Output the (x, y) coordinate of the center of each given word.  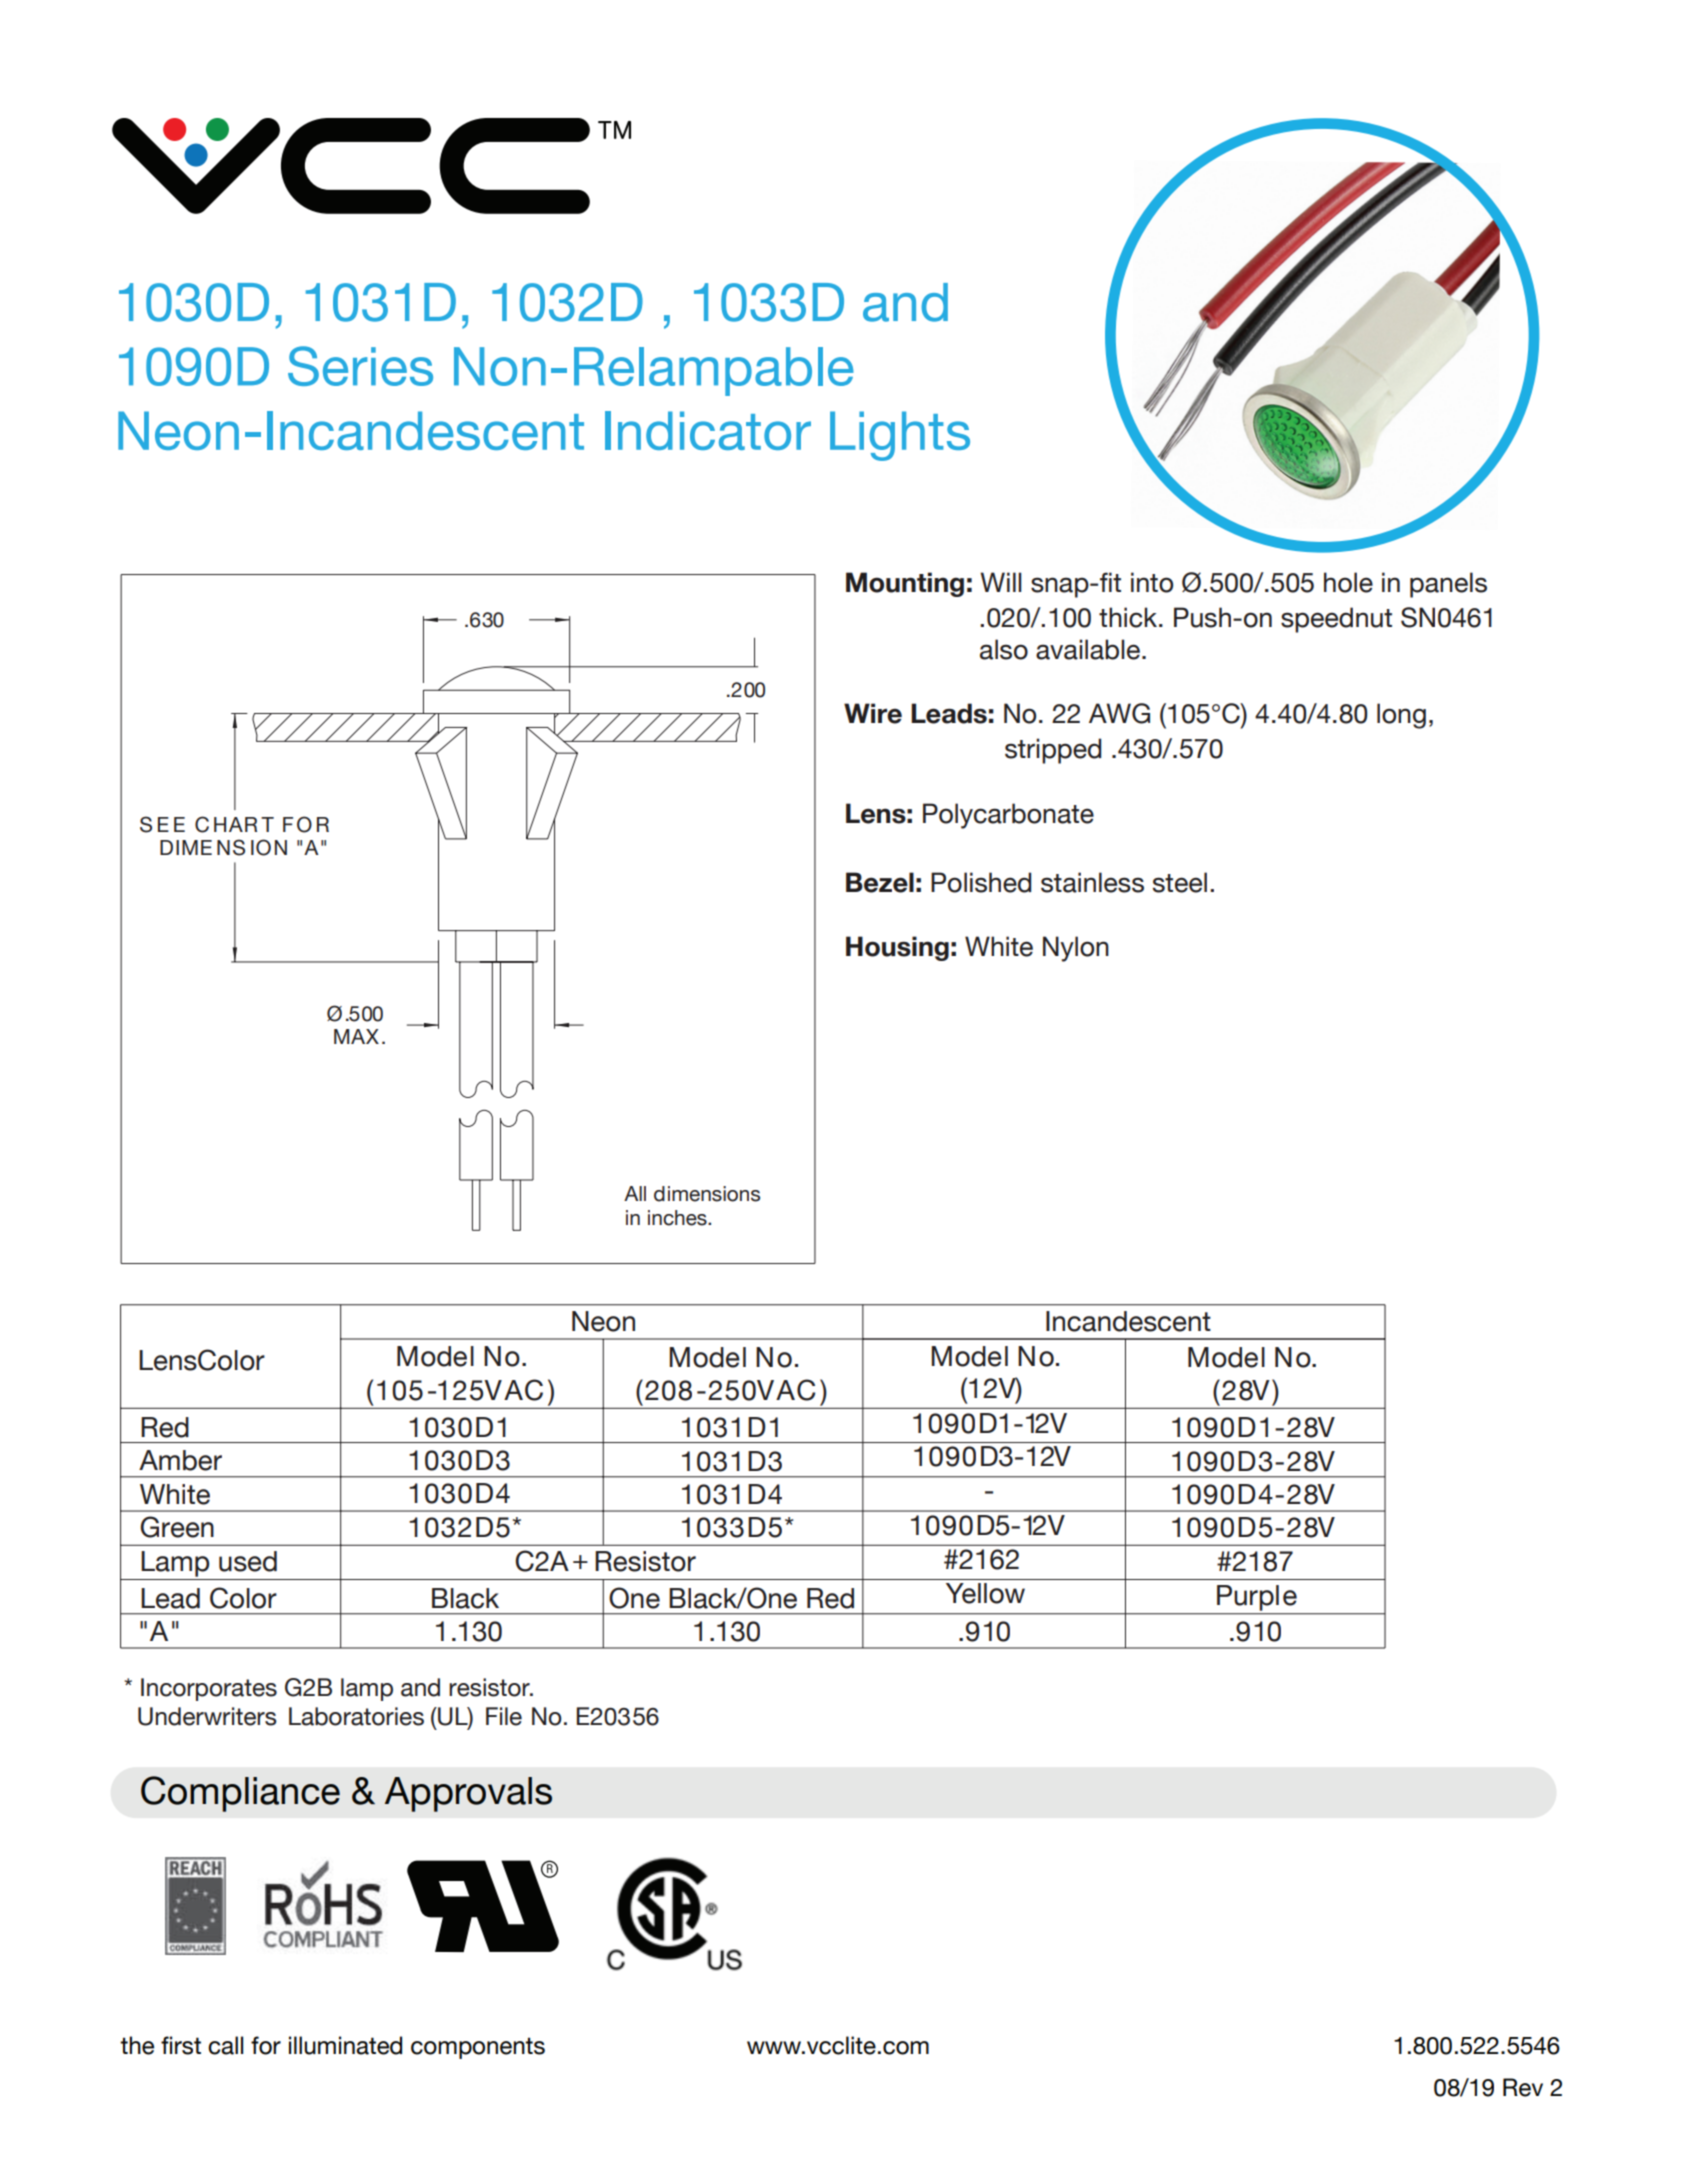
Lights (900, 436)
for (266, 2045)
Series (360, 366)
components (478, 2048)
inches (678, 1218)
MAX (356, 1036)
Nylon (1076, 949)
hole (1348, 582)
